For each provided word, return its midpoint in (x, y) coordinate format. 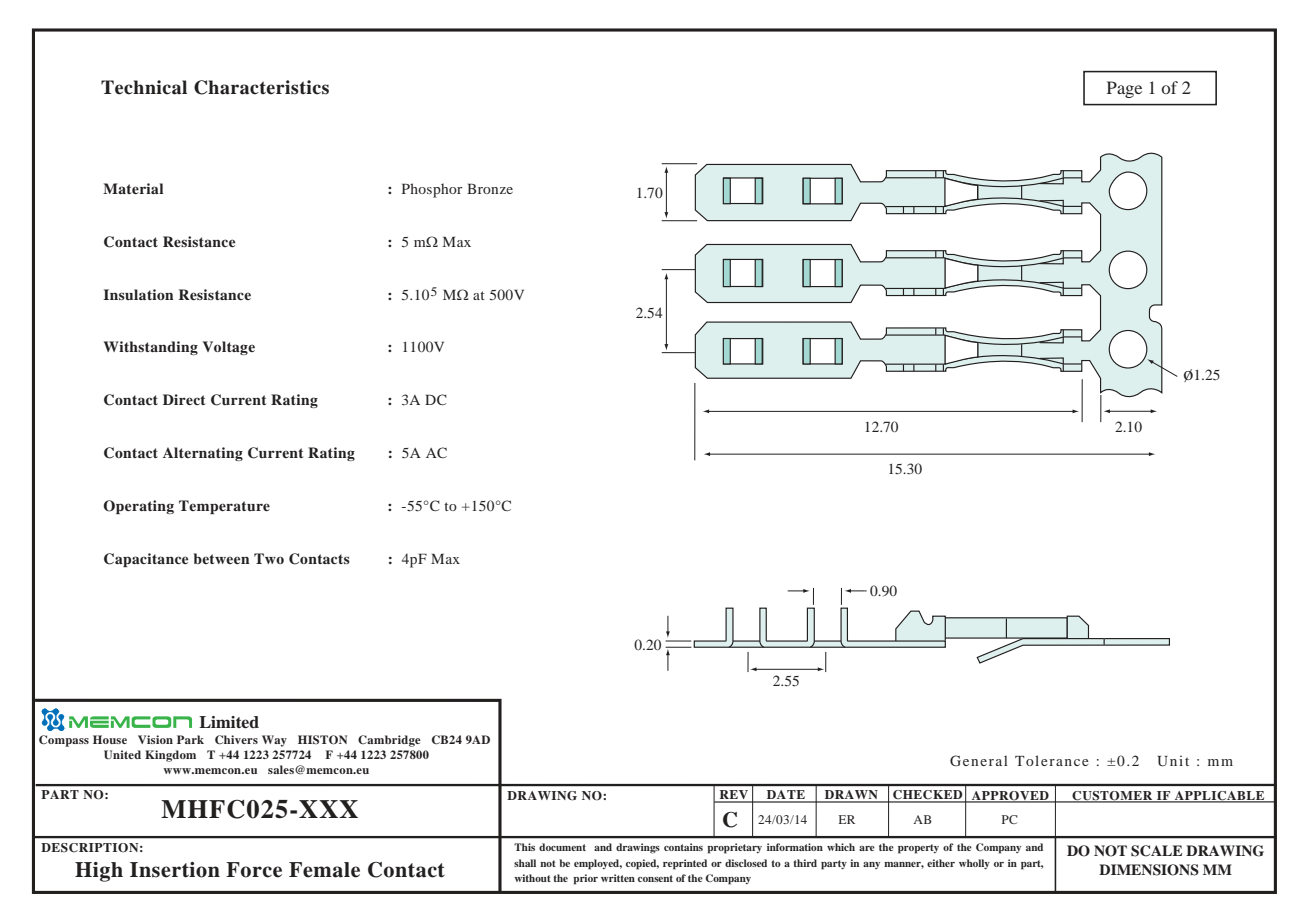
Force (254, 870)
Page (1124, 89)
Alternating (203, 454)
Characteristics (261, 87)
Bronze (490, 188)
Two (269, 558)
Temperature (224, 507)
